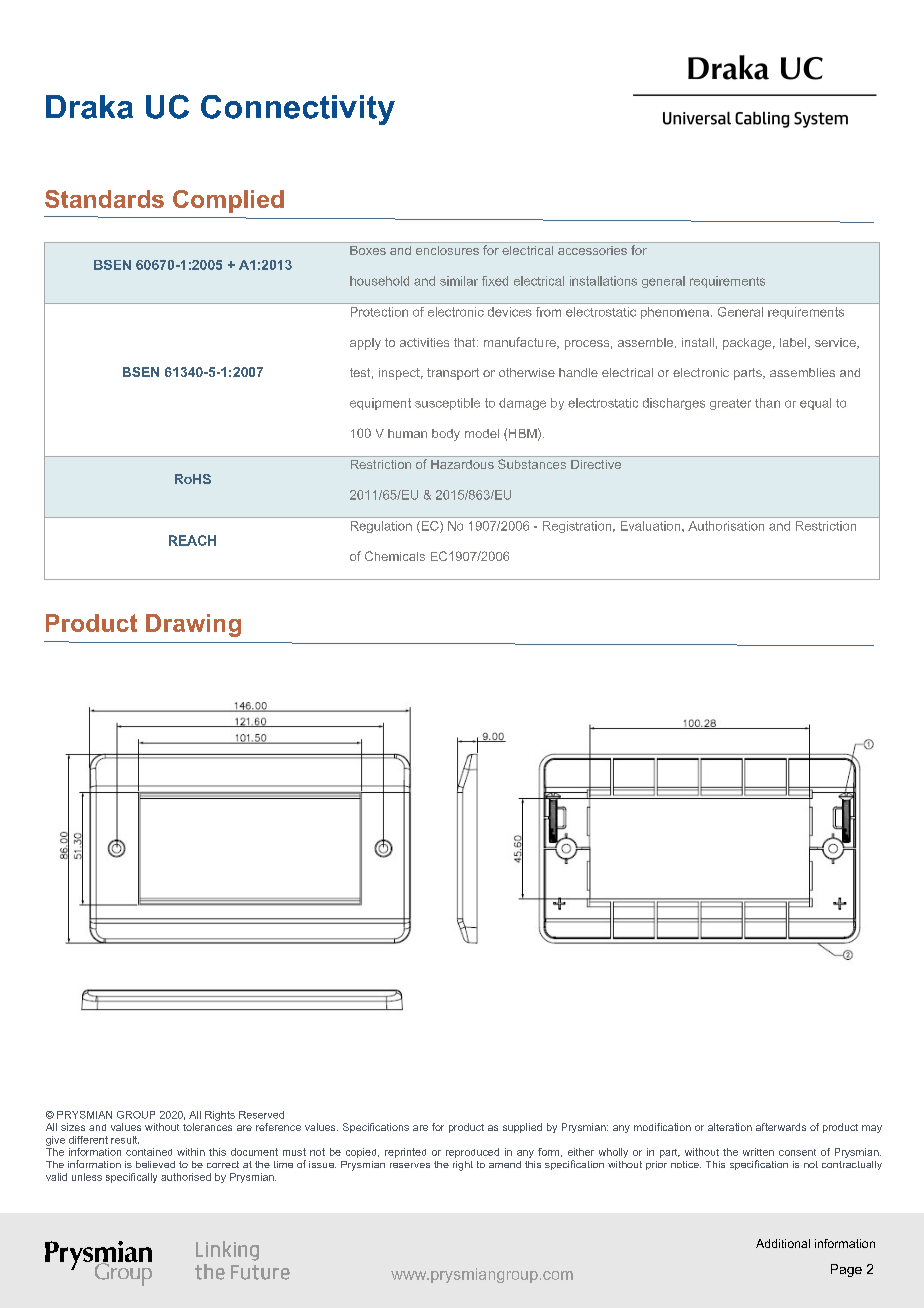 Image resolution: width=924 pixels, height=1308 pixels. I want to click on Authorisation, so click(726, 526).
